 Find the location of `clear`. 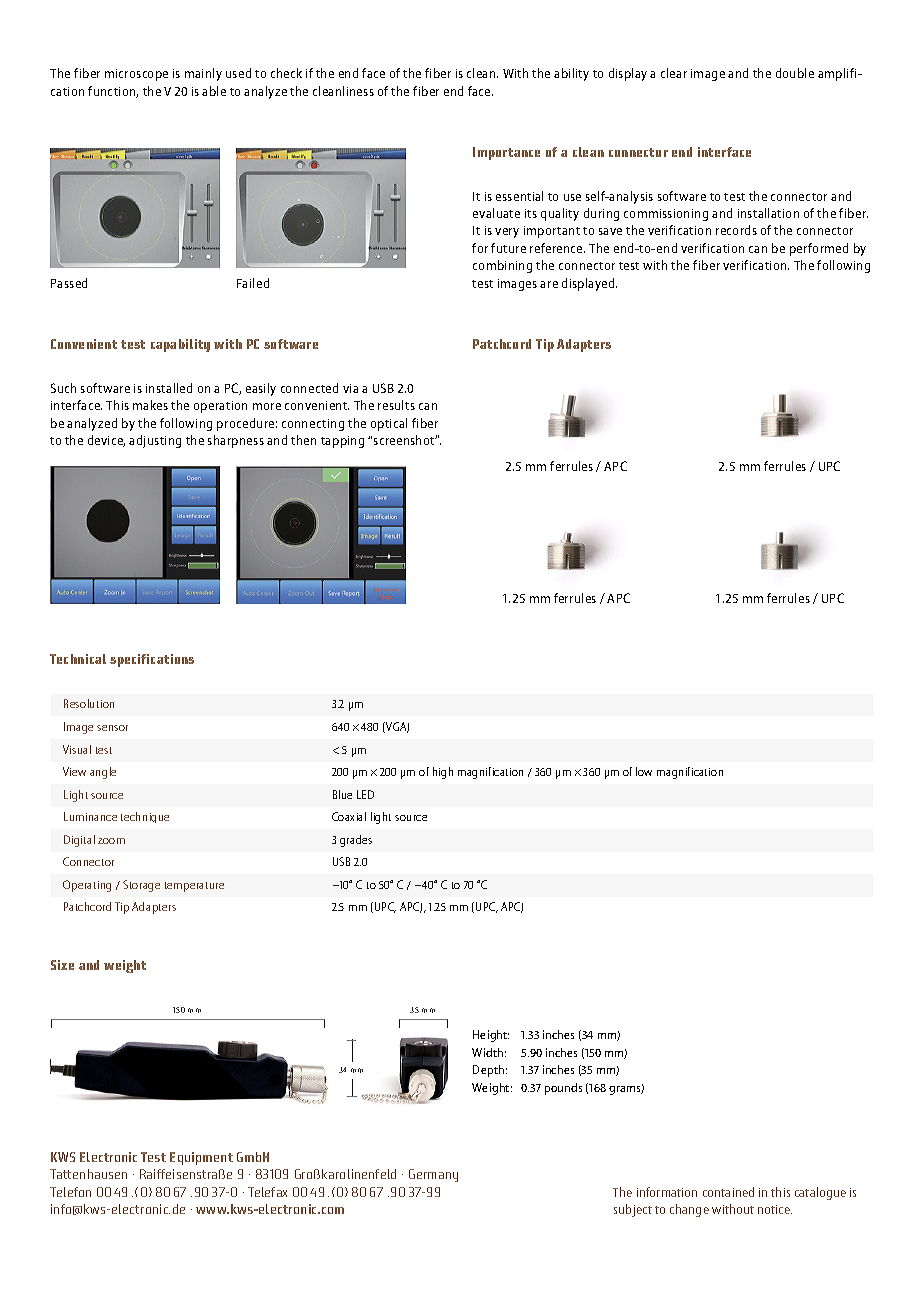

clear is located at coordinates (674, 73).
